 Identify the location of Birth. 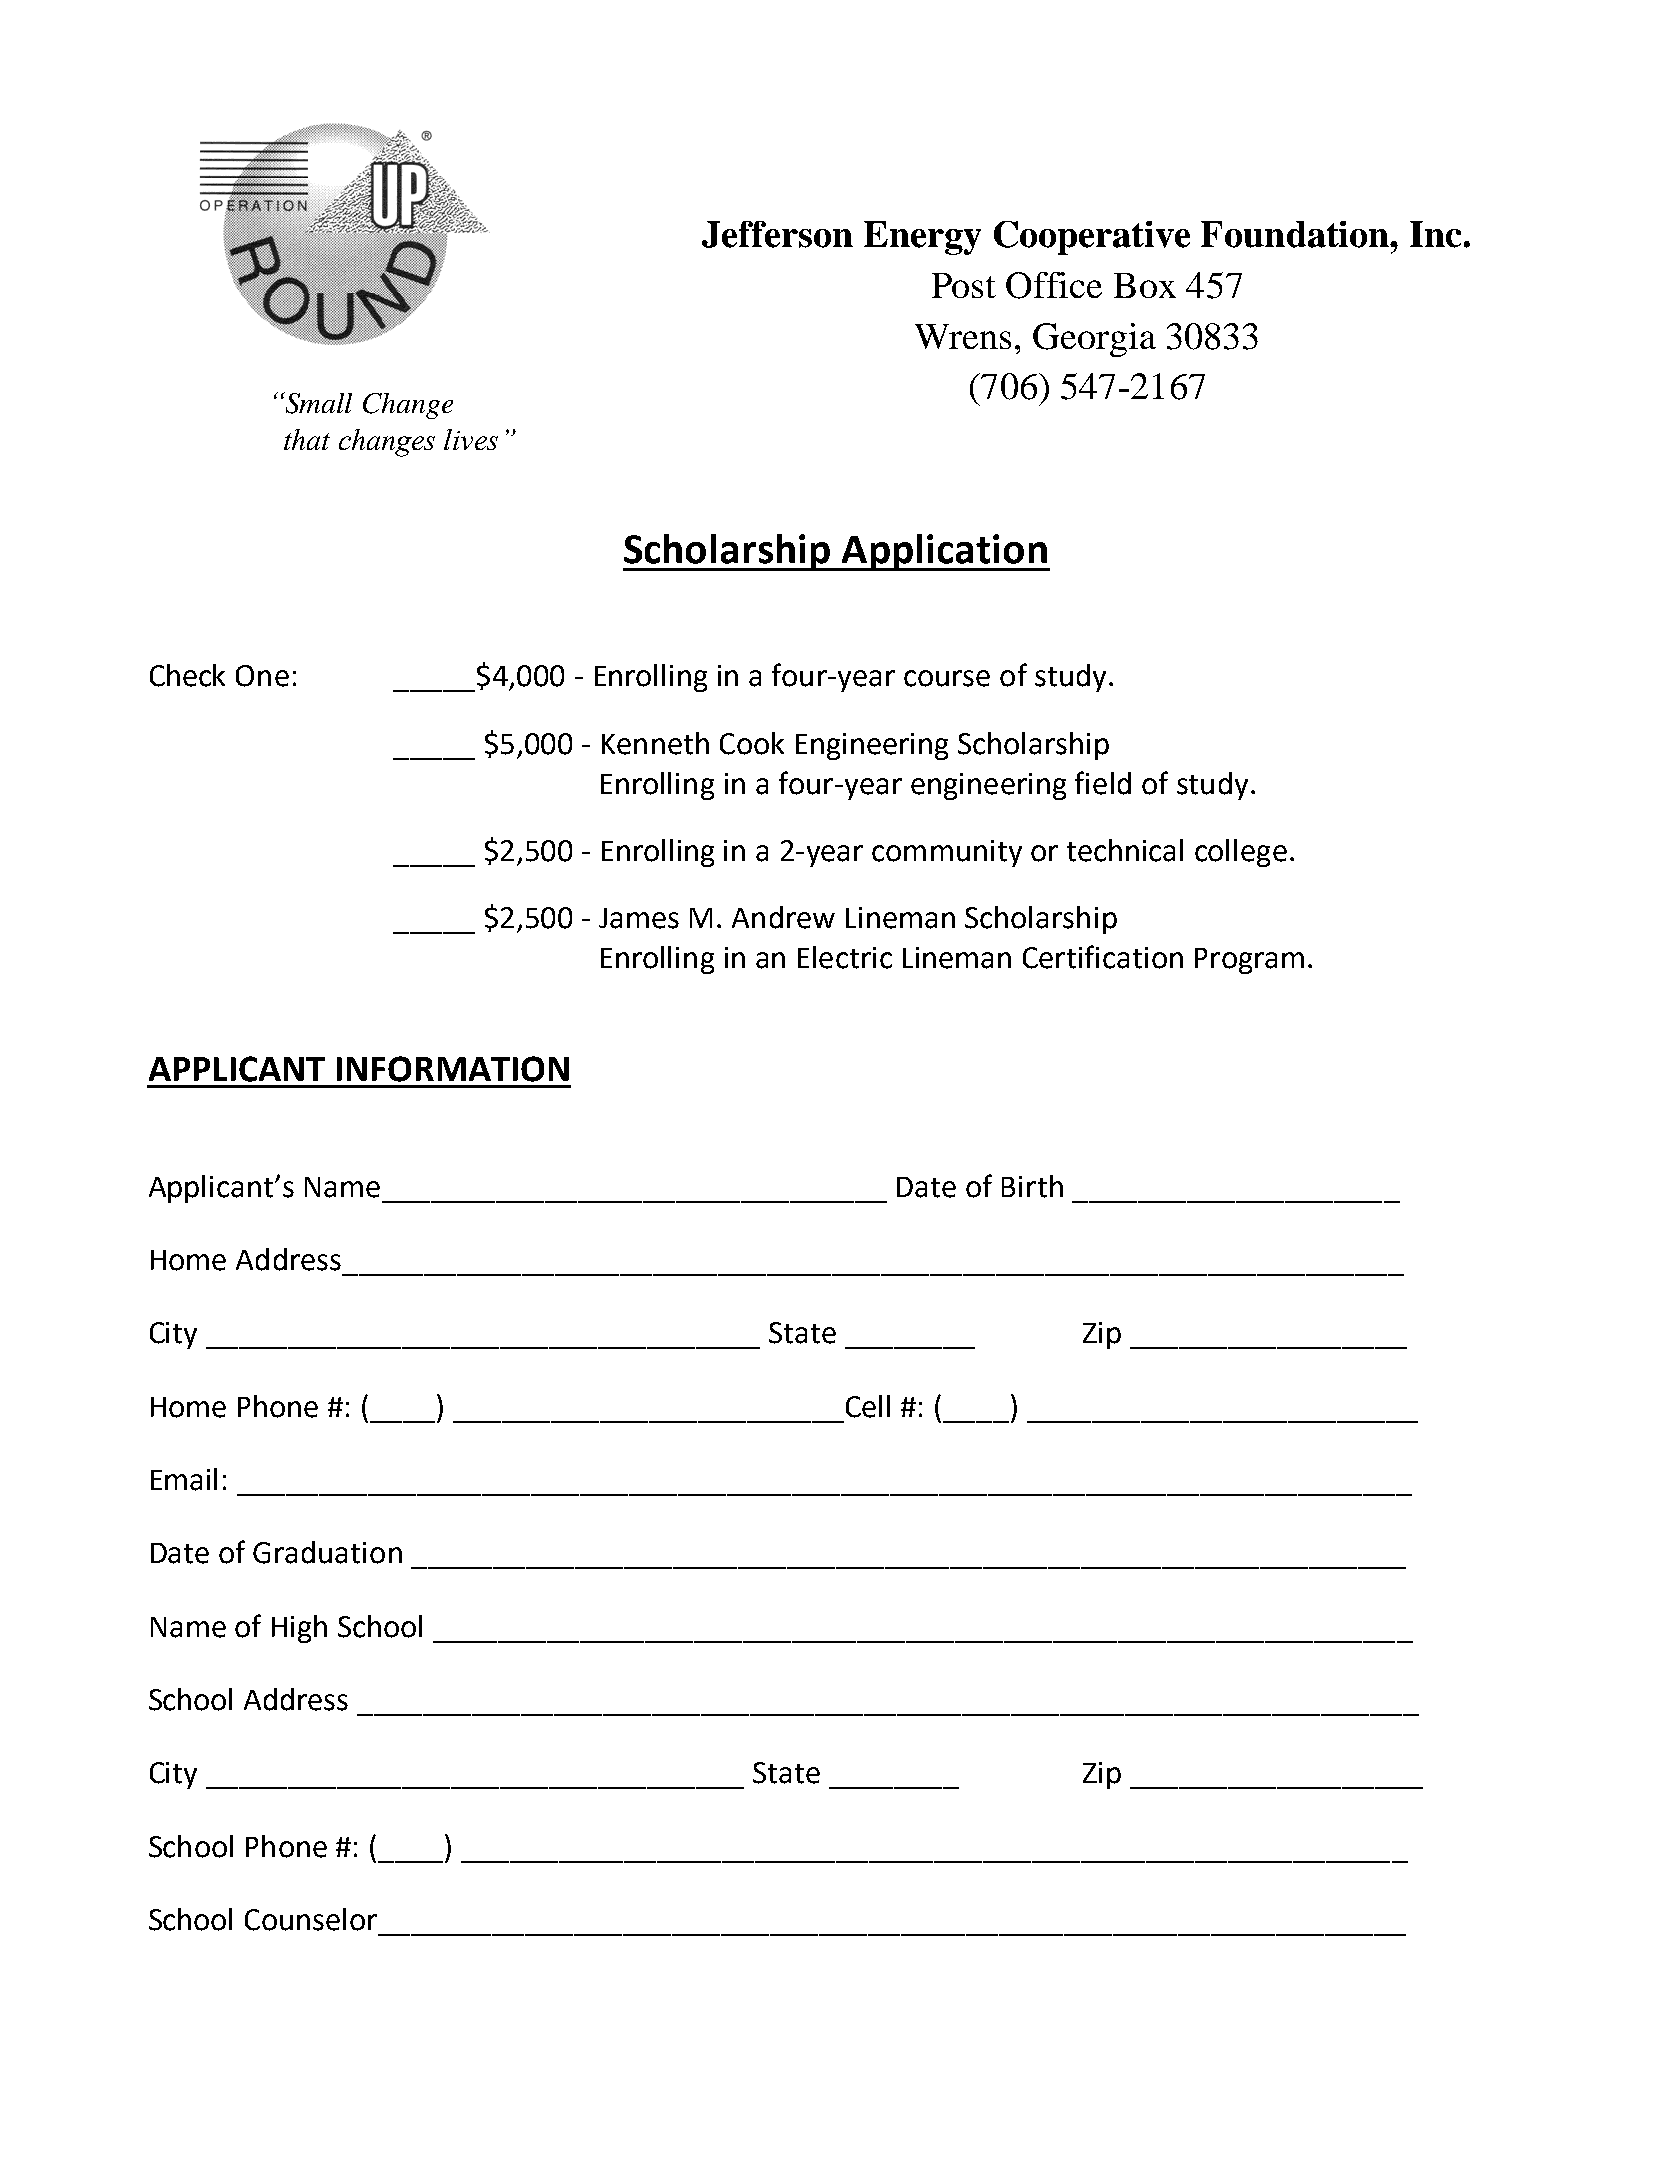
(1032, 1186).
